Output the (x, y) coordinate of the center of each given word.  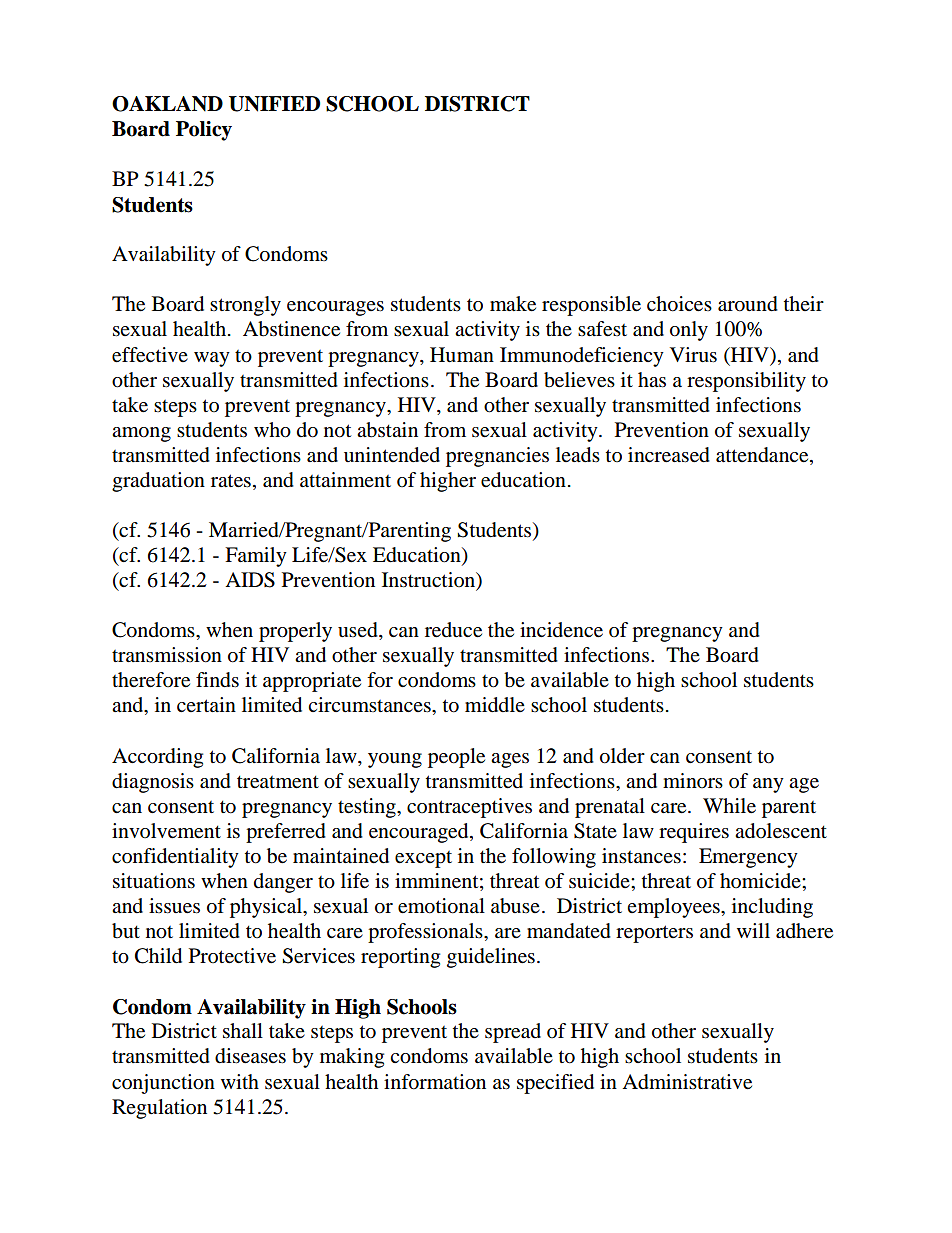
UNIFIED (274, 104)
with (240, 1081)
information (435, 1082)
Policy (204, 131)
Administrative (687, 1082)
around (748, 304)
